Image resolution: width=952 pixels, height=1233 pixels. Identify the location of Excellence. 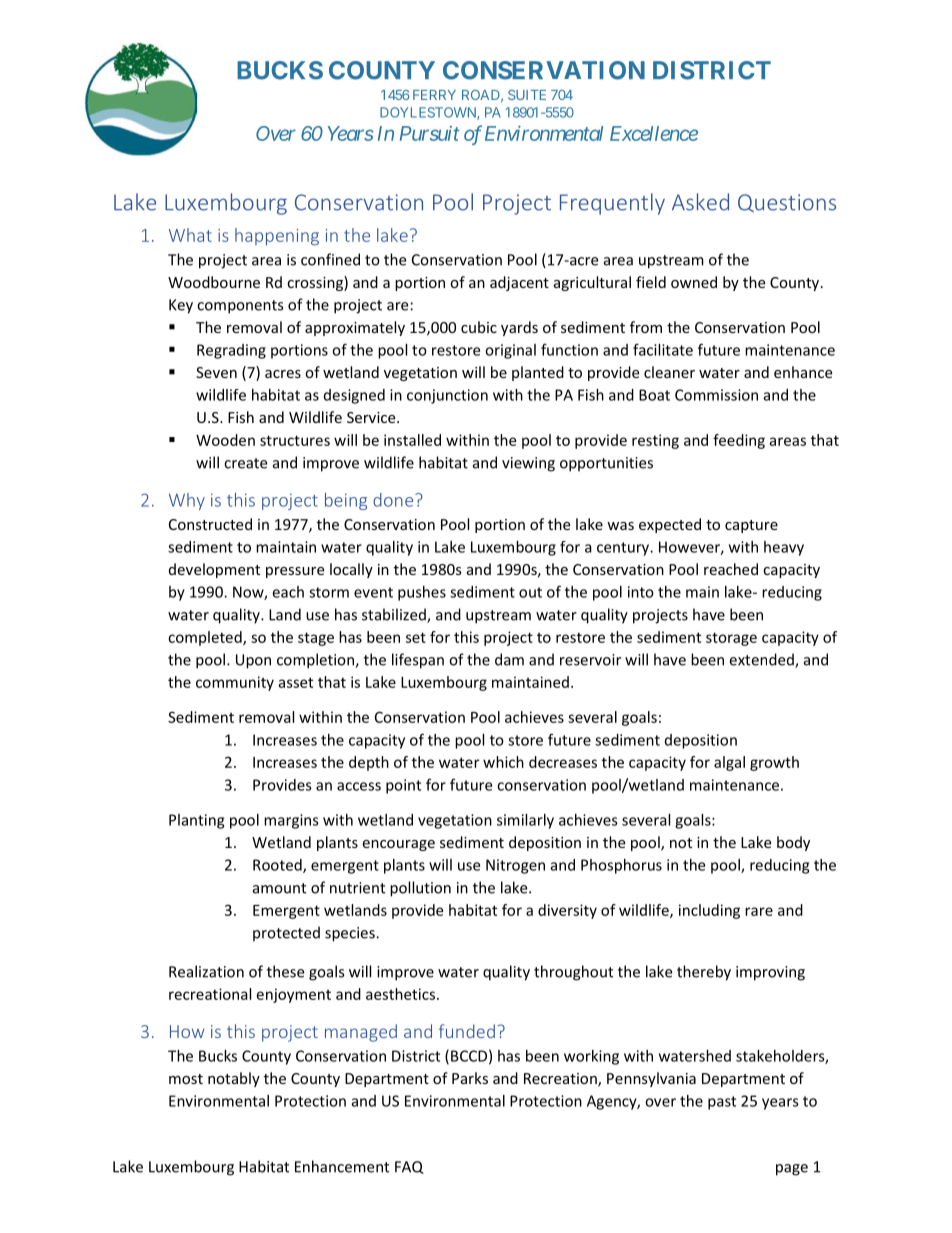
(654, 133).
